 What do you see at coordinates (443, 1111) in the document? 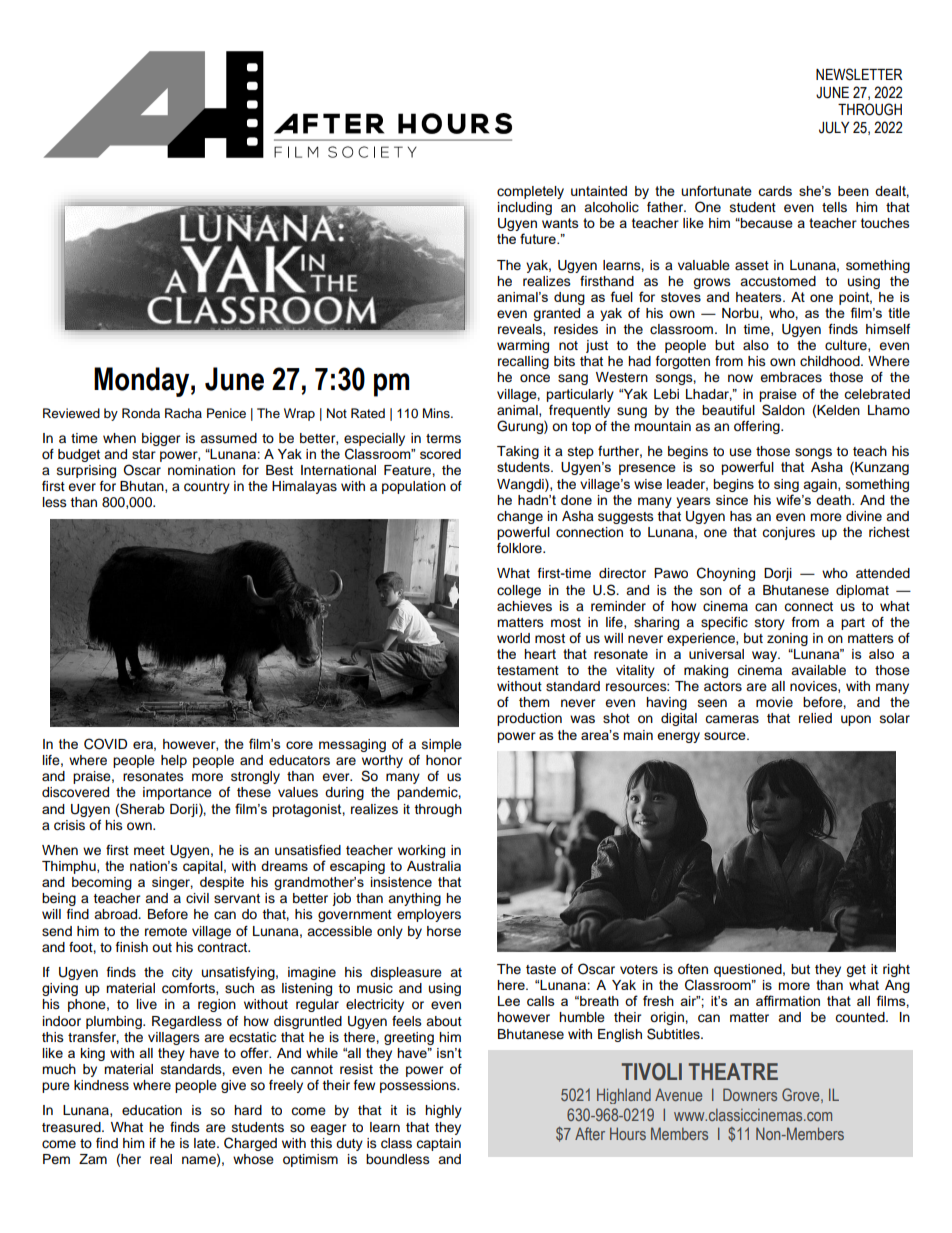
I see `highly` at bounding box center [443, 1111].
